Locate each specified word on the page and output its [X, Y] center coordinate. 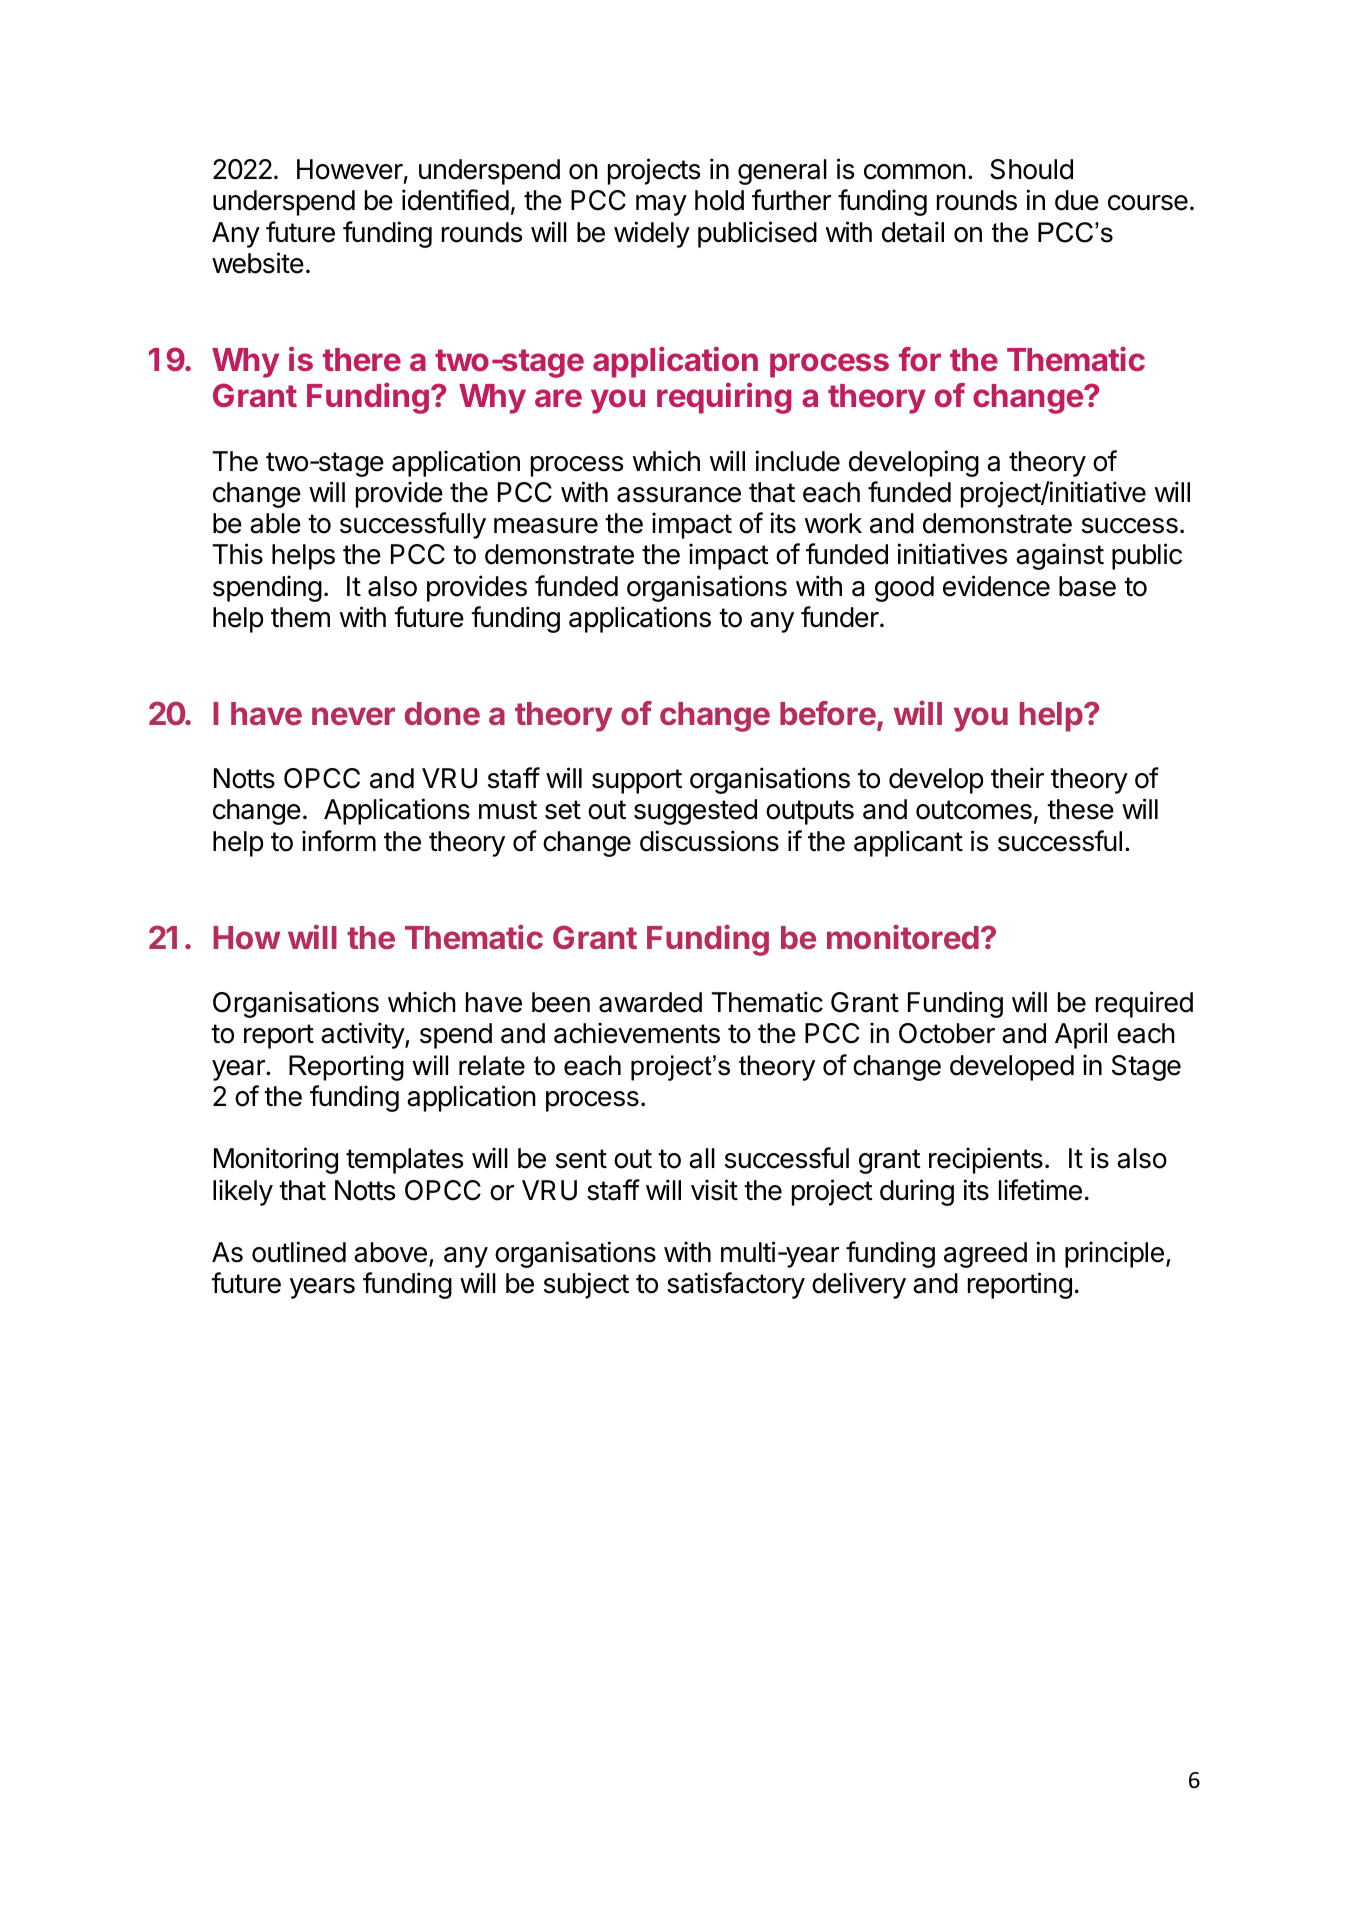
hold [719, 200]
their [1017, 778]
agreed [985, 1255]
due [1077, 200]
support [637, 781]
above [390, 1252]
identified [455, 200]
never [353, 716]
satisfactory [736, 1285]
